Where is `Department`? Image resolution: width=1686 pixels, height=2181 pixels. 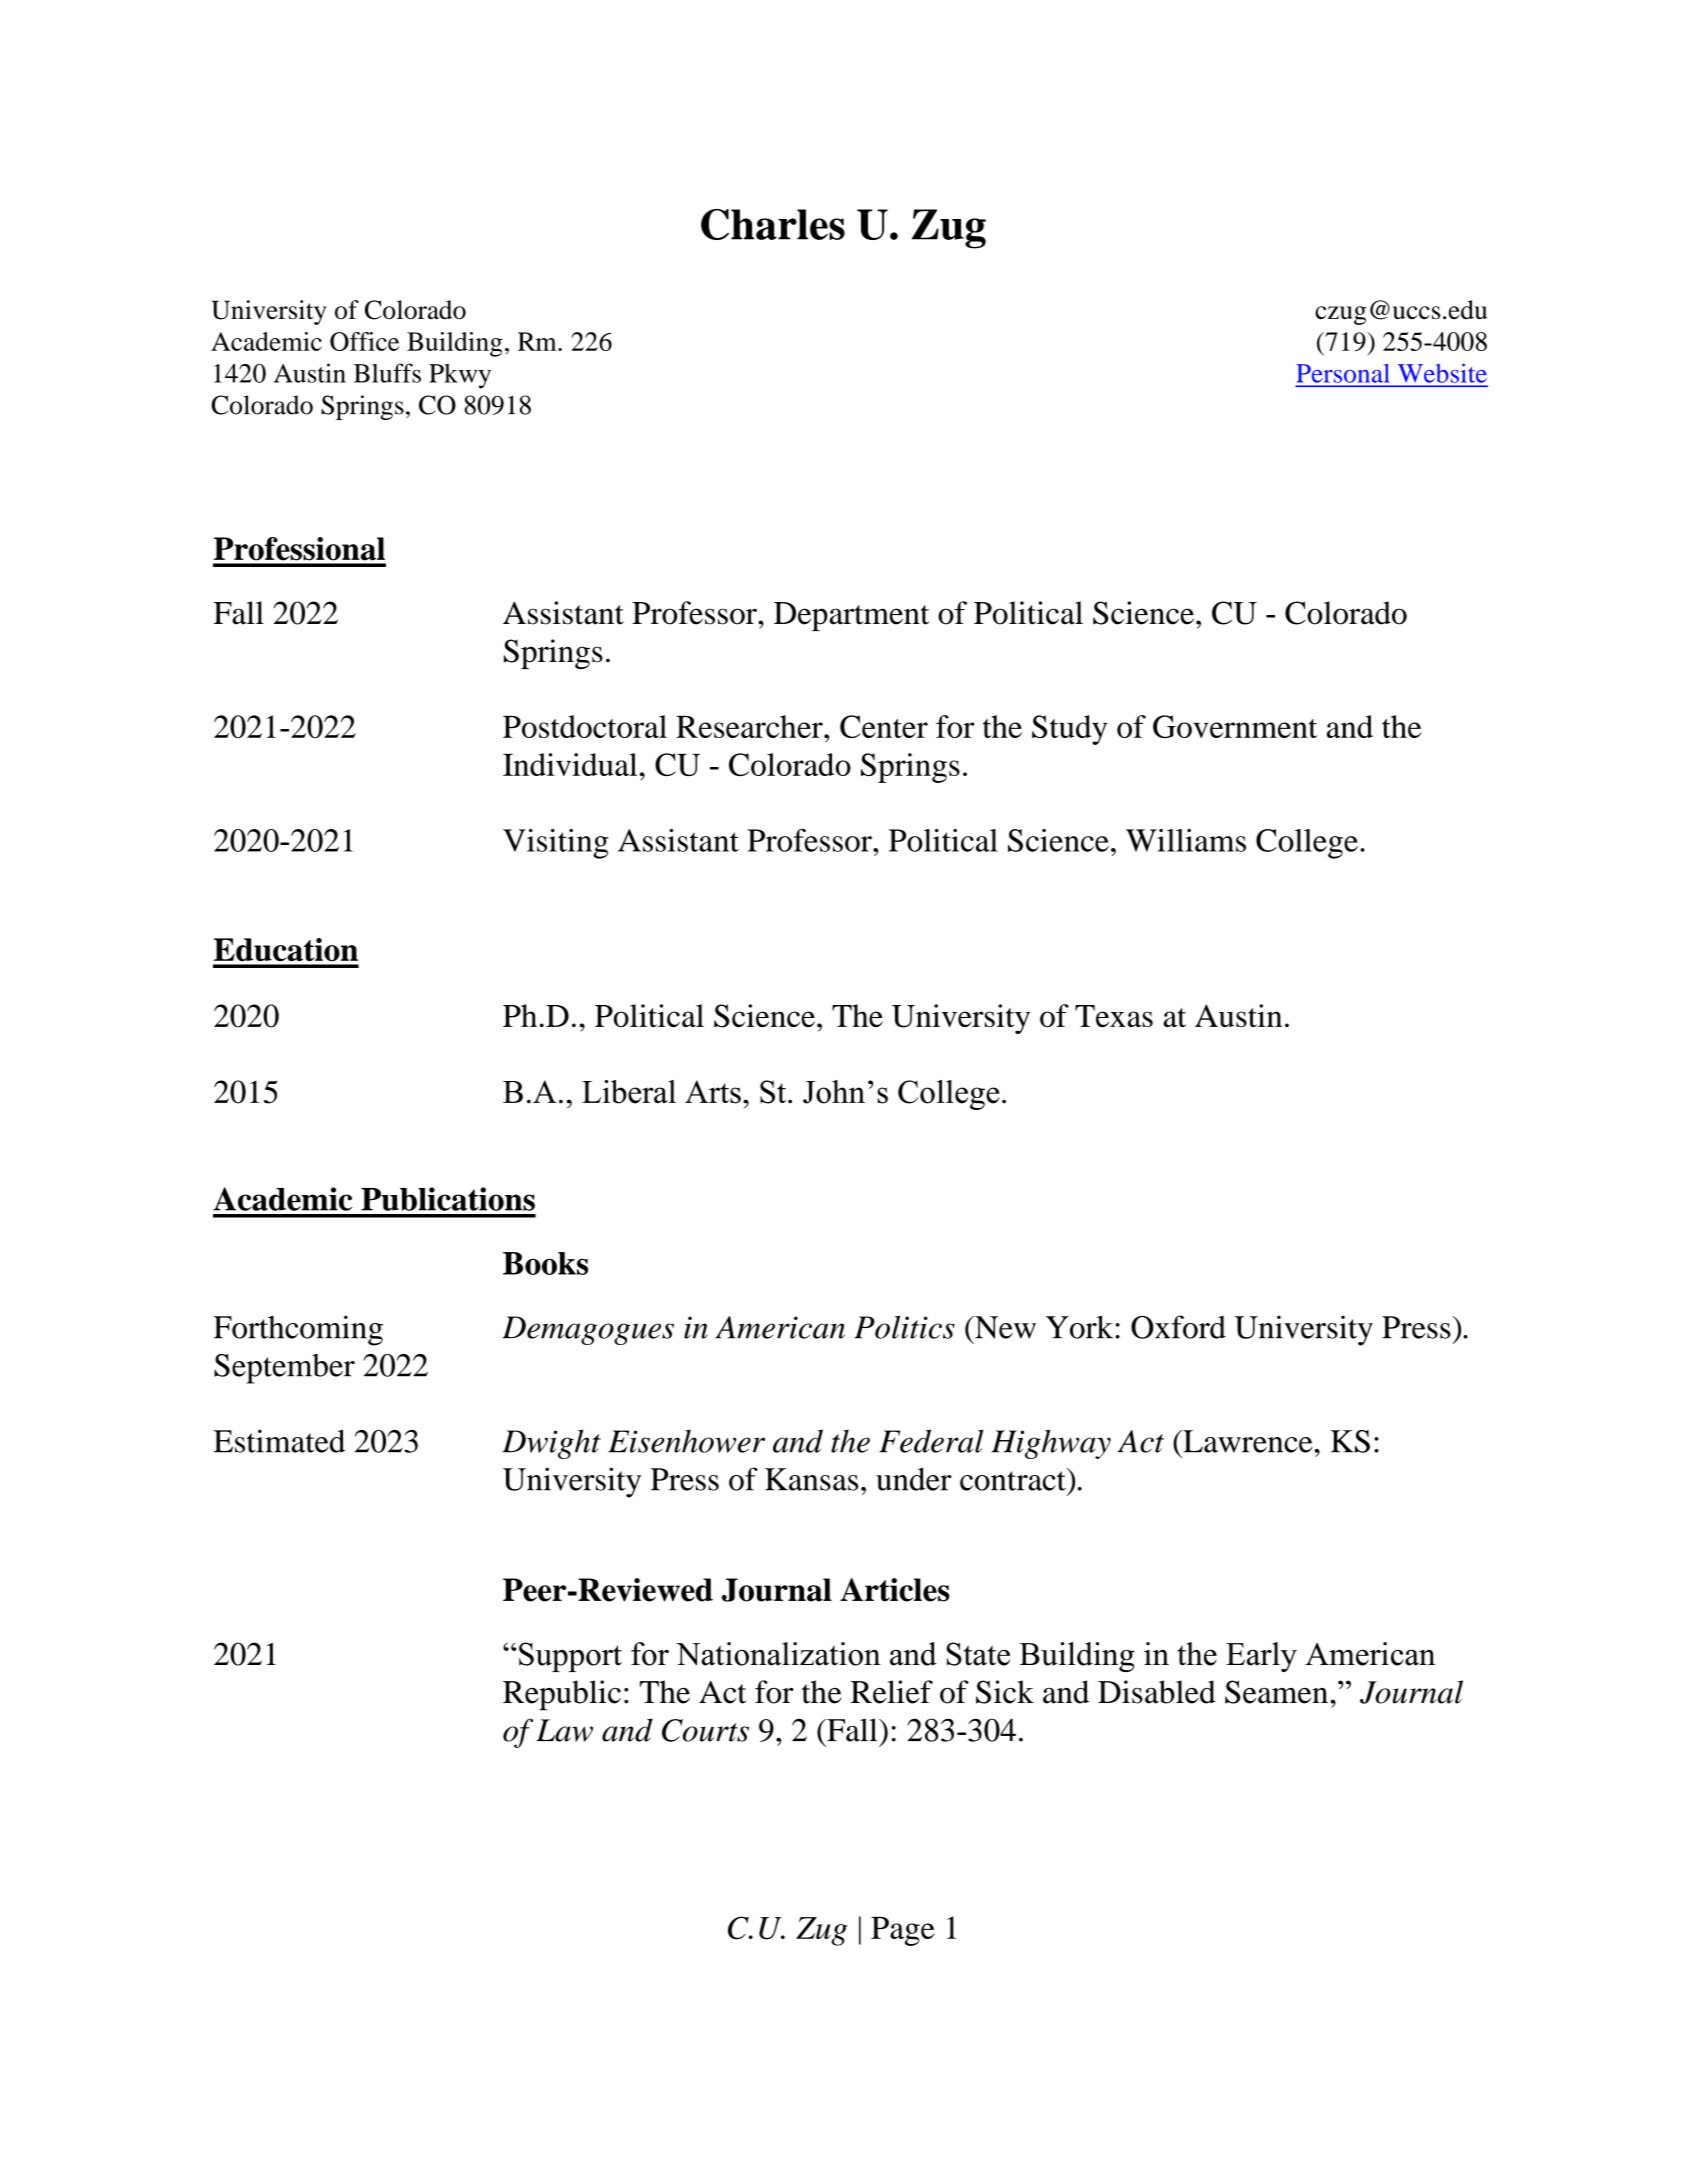
Department is located at coordinates (851, 616).
